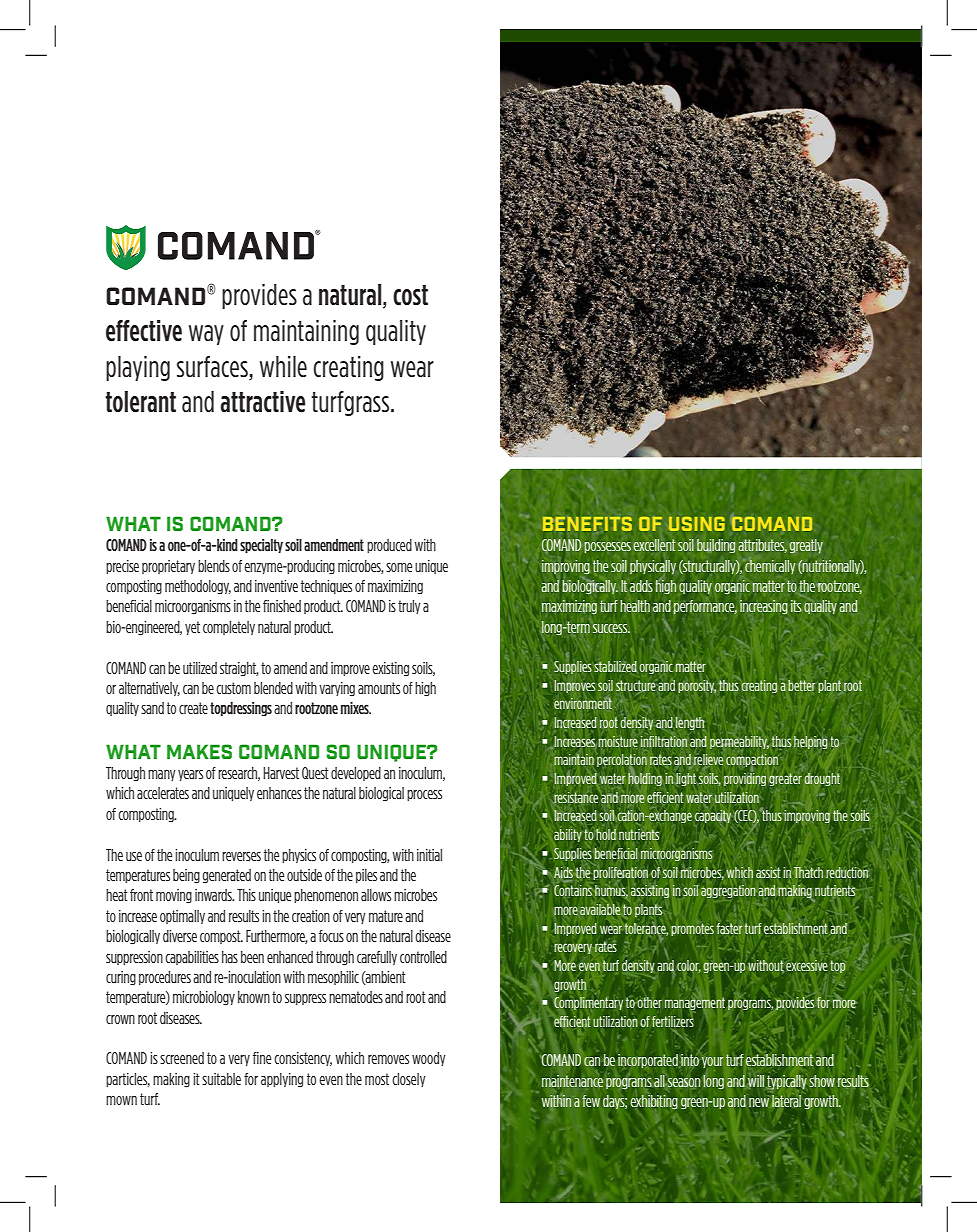 The width and height of the page is (977, 1232). I want to click on better, so click(801, 685).
